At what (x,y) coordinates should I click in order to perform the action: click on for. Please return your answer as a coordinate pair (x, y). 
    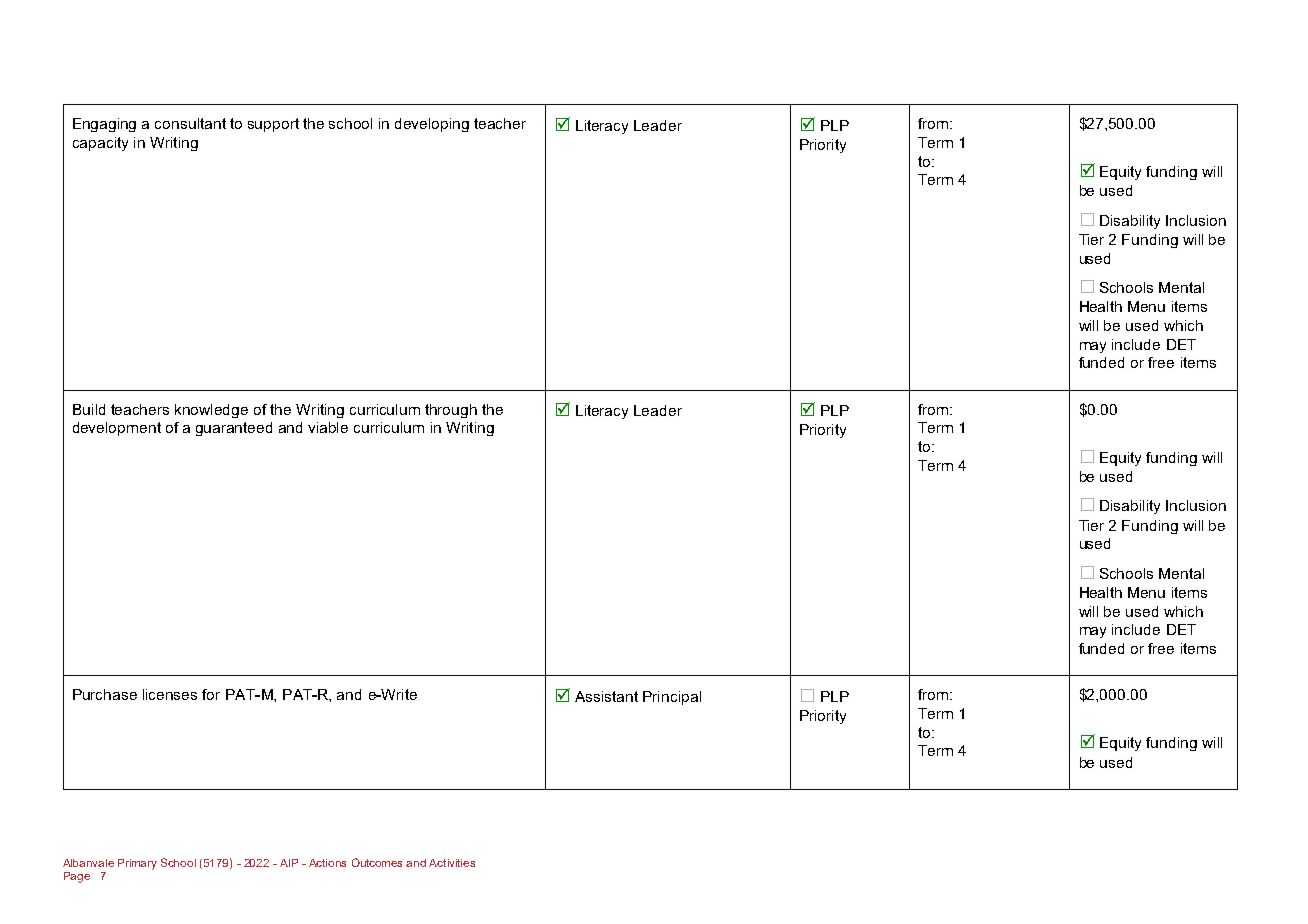
    Looking at the image, I should click on (211, 694).
